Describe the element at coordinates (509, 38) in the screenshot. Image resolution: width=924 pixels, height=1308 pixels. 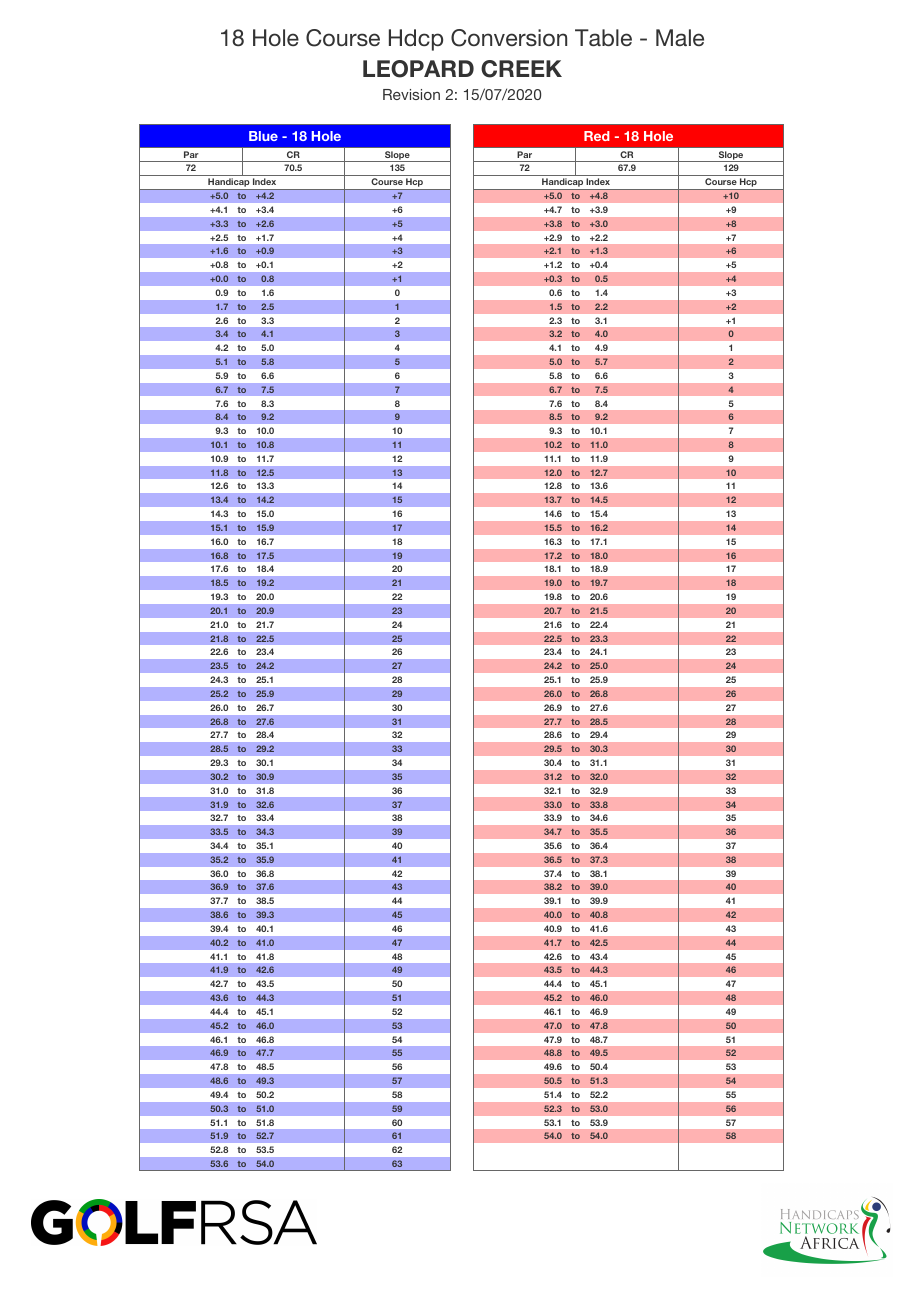
I see `Conversion` at that location.
